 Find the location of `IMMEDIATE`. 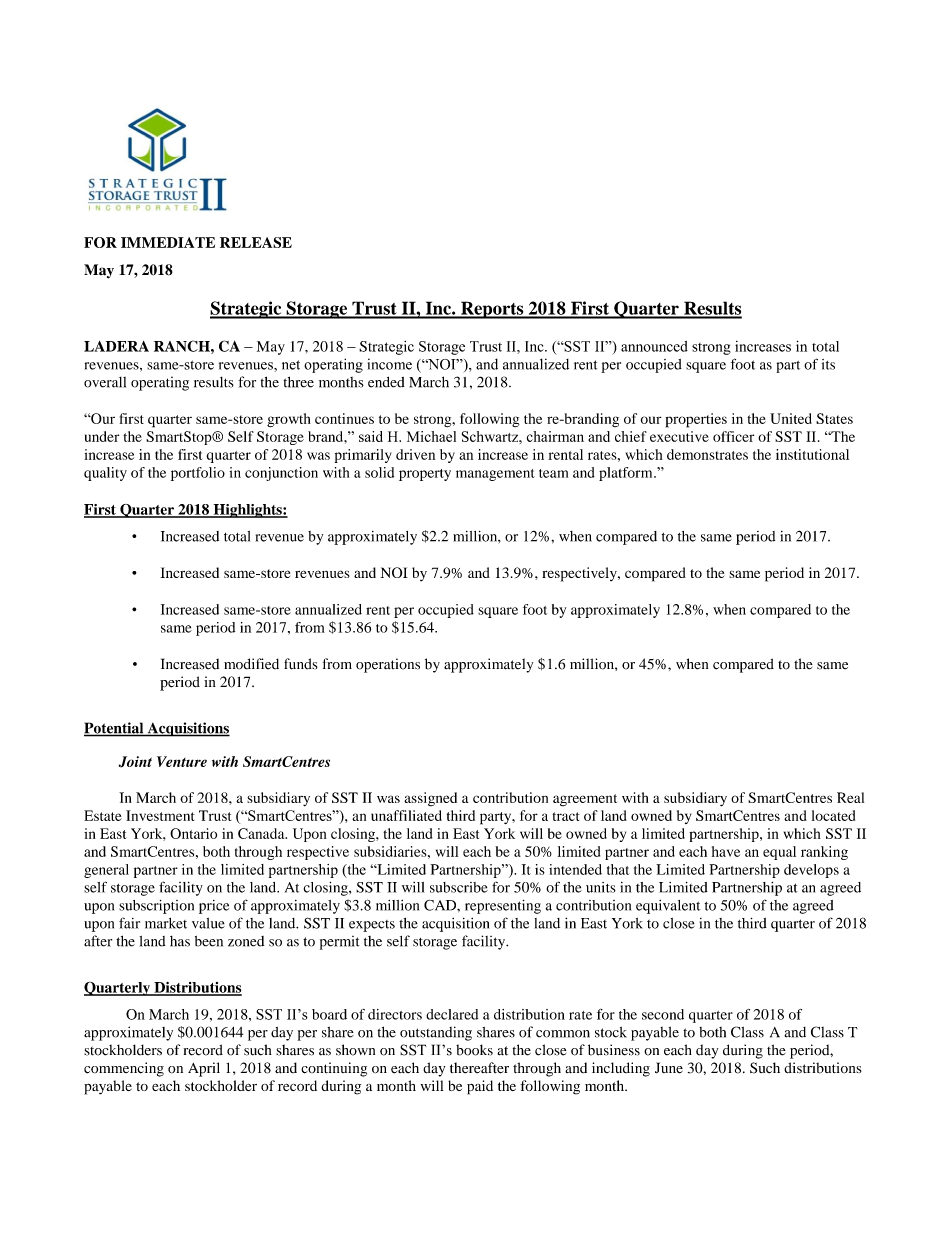

IMMEDIATE is located at coordinates (168, 242).
